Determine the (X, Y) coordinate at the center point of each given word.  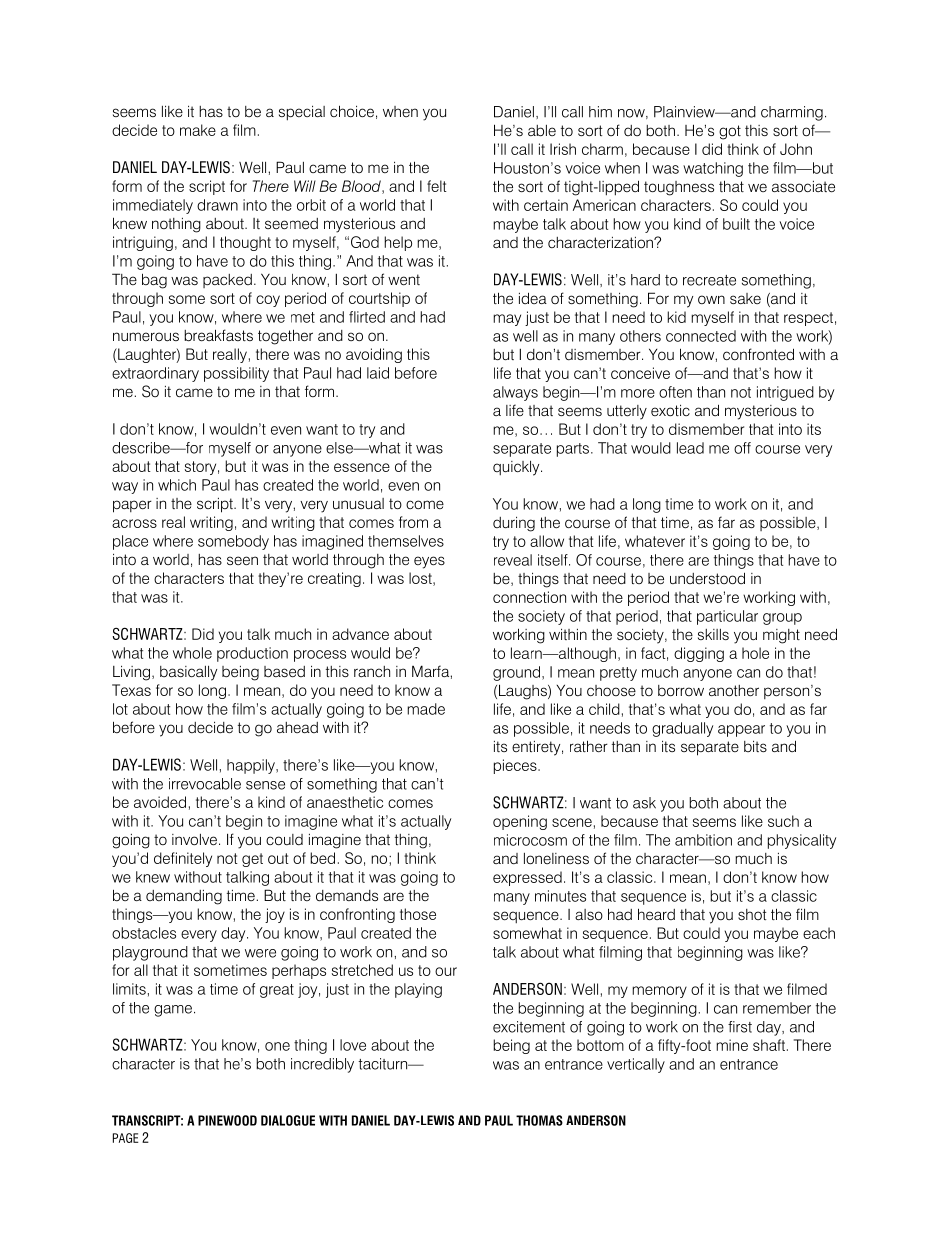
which (177, 485)
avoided (160, 802)
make (198, 130)
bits (755, 746)
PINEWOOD (227, 1120)
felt (437, 186)
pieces (516, 766)
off (742, 448)
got (730, 132)
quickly (517, 468)
